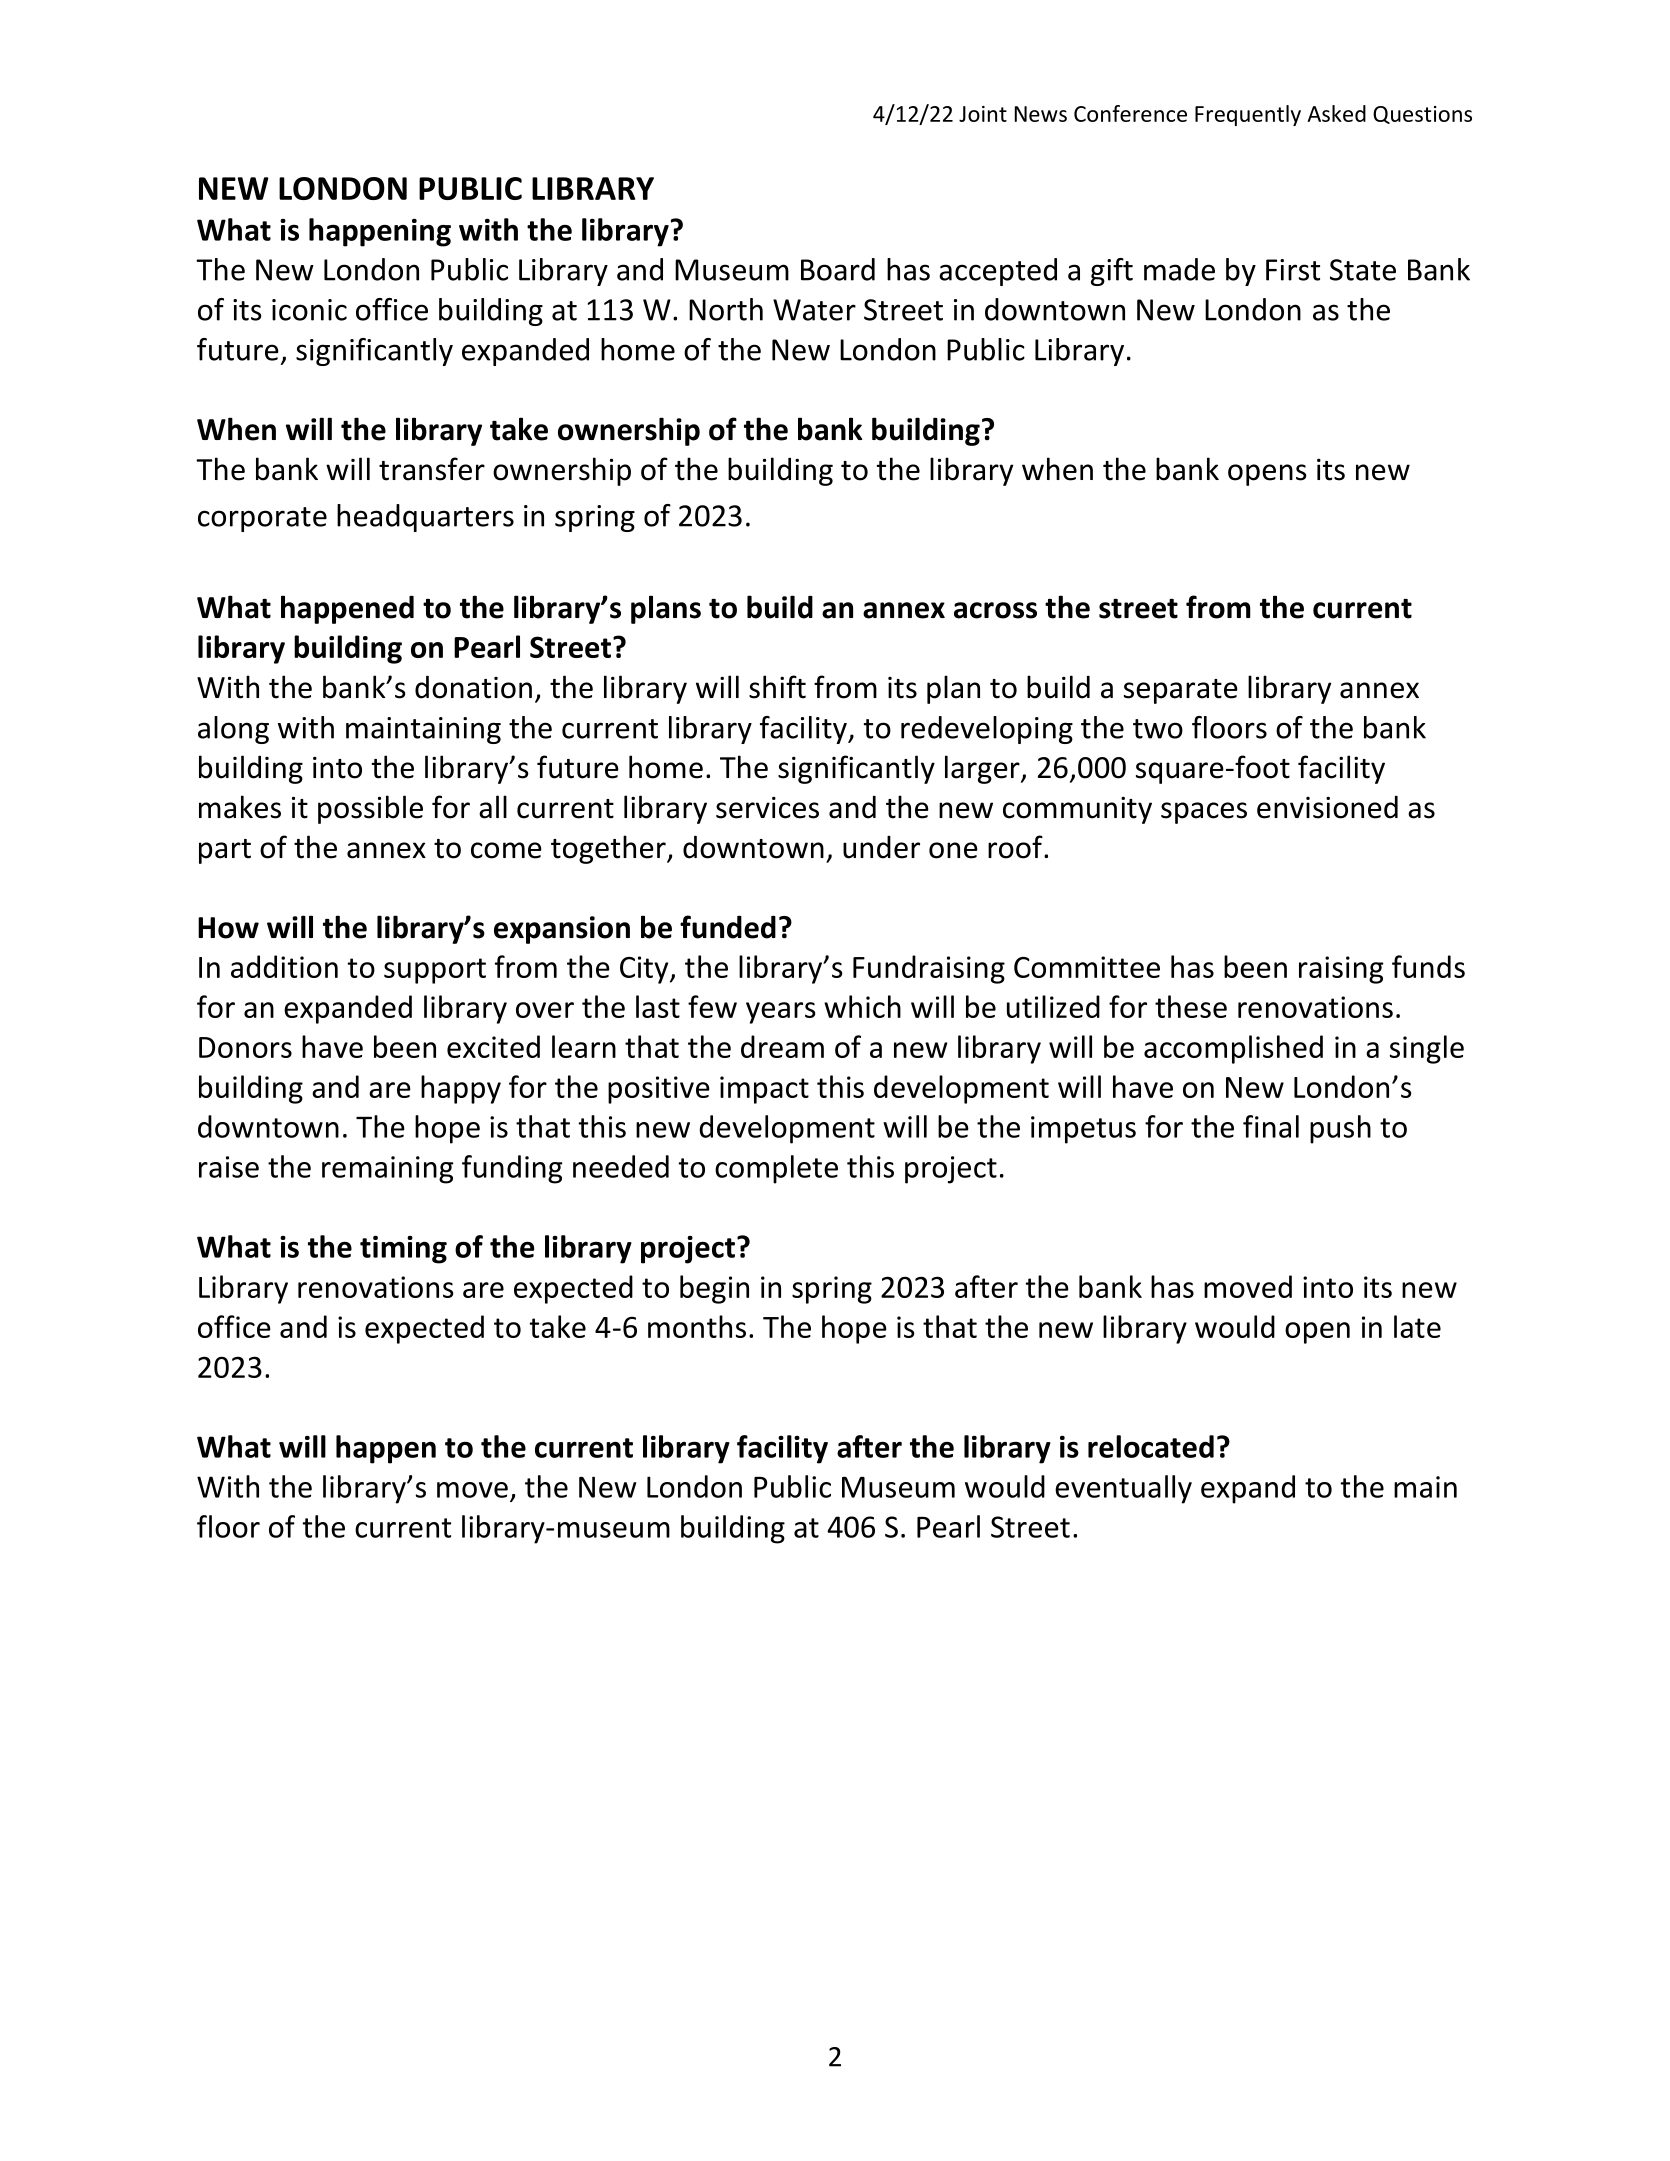 The width and height of the screenshot is (1670, 2161). What do you see at coordinates (432, 469) in the screenshot?
I see `transfer` at bounding box center [432, 469].
